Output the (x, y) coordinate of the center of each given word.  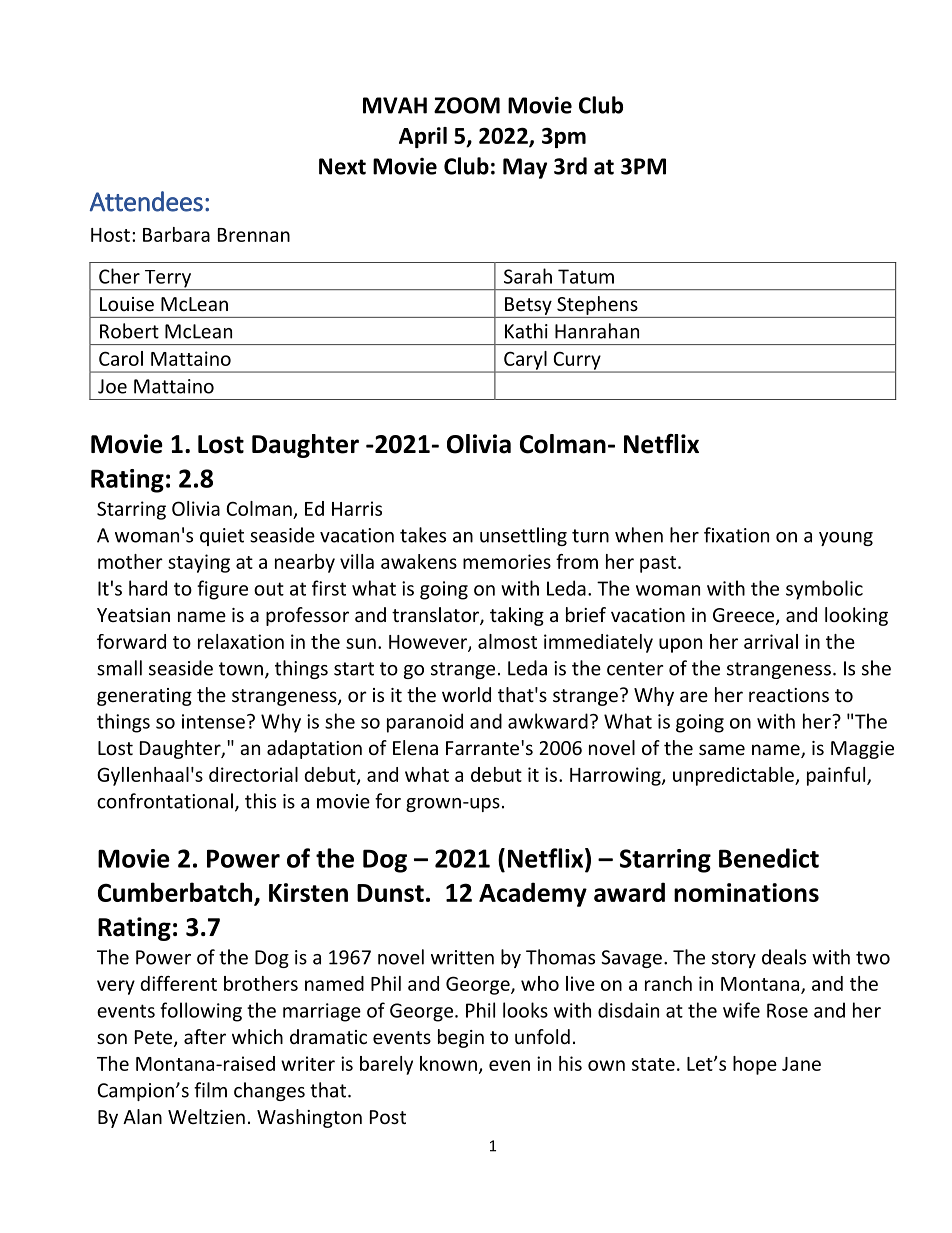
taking (517, 616)
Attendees (146, 201)
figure (222, 590)
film (210, 1090)
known (448, 1063)
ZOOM (467, 105)
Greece (745, 616)
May (525, 168)
